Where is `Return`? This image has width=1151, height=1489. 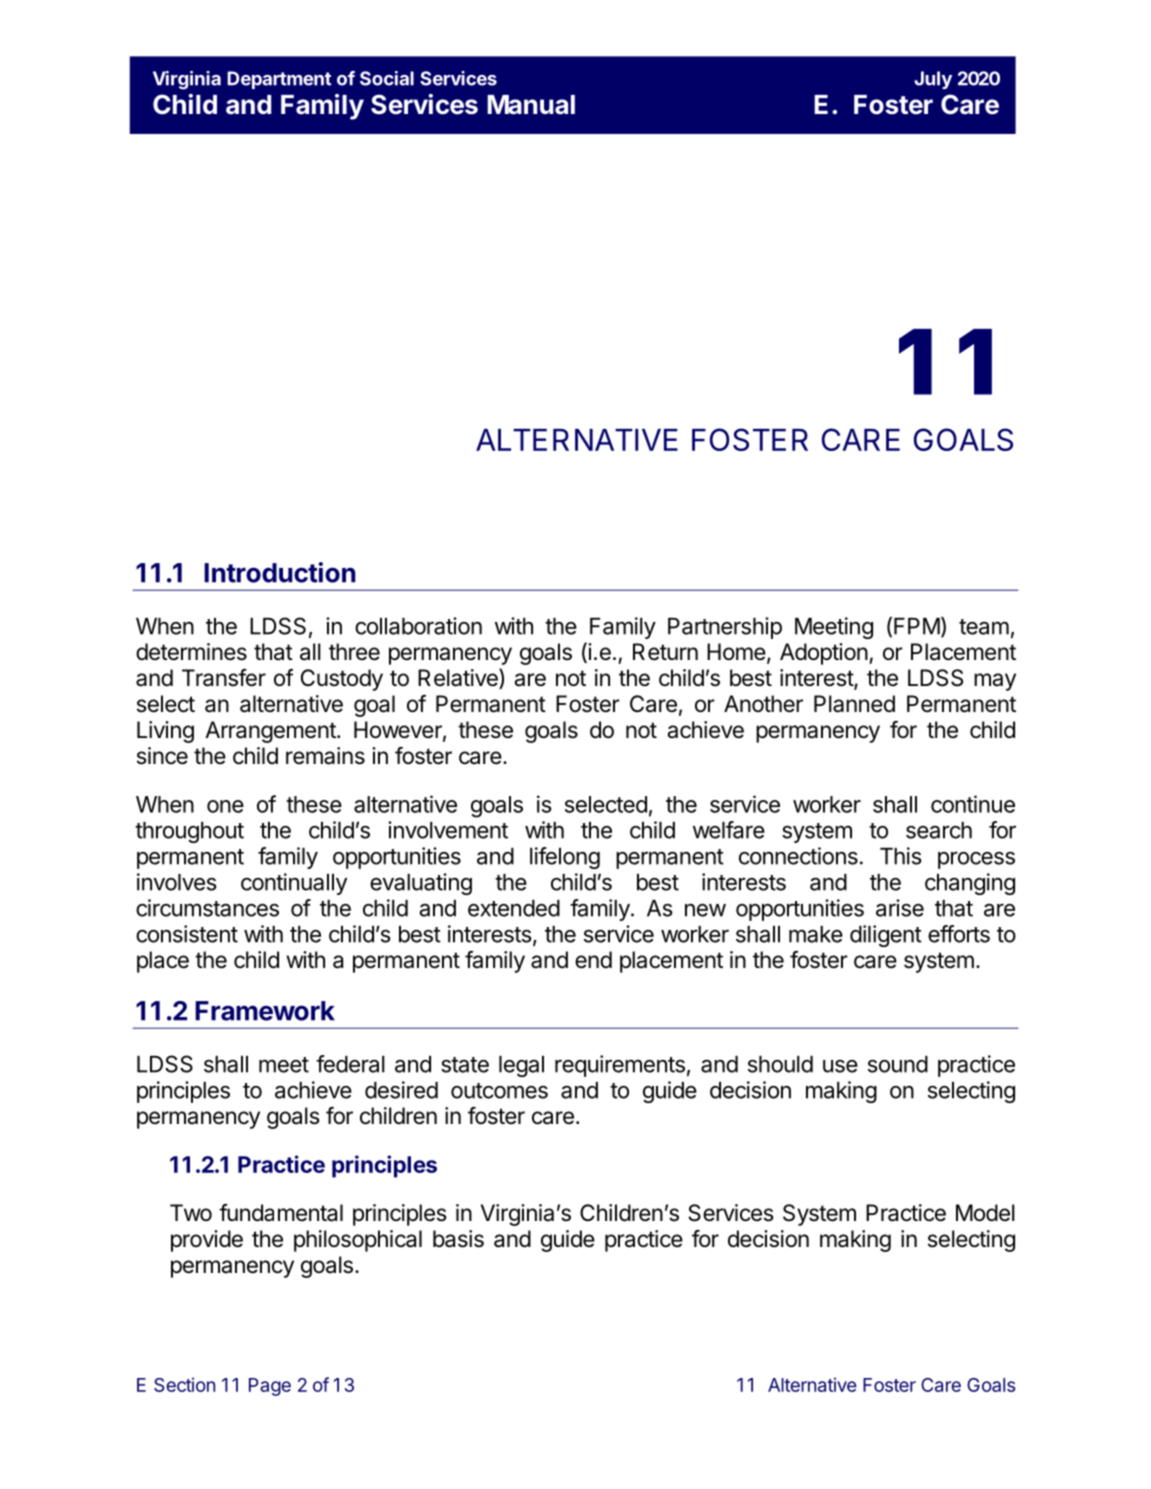 Return is located at coordinates (665, 652).
